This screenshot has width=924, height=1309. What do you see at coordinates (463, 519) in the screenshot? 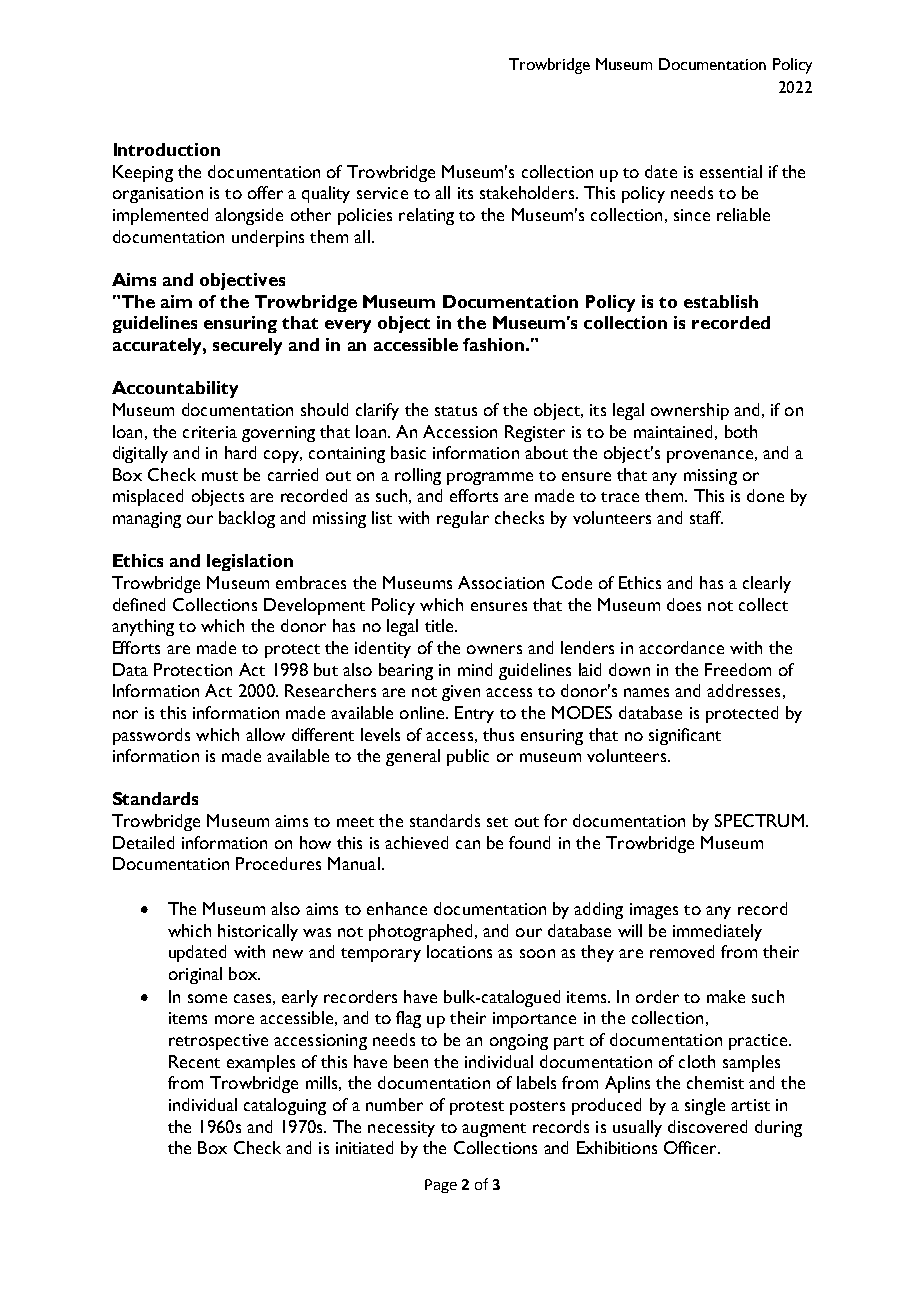
I see `regular` at bounding box center [463, 519].
